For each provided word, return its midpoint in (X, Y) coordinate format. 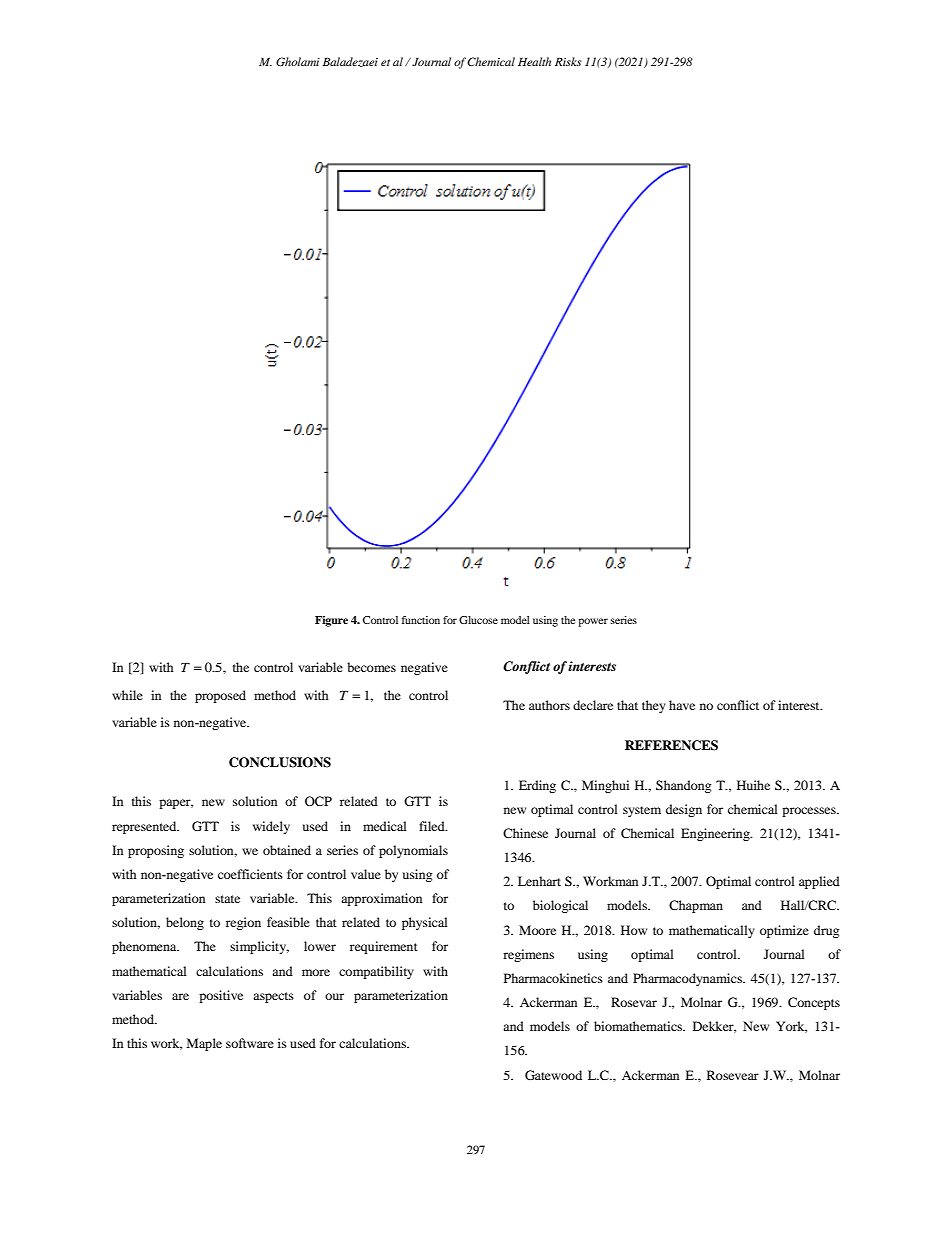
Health (534, 61)
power (593, 622)
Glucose (478, 620)
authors (549, 705)
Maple (204, 1044)
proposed (220, 696)
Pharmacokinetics (553, 978)
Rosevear (733, 1075)
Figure (331, 621)
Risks (568, 61)
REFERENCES (671, 745)
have (682, 705)
